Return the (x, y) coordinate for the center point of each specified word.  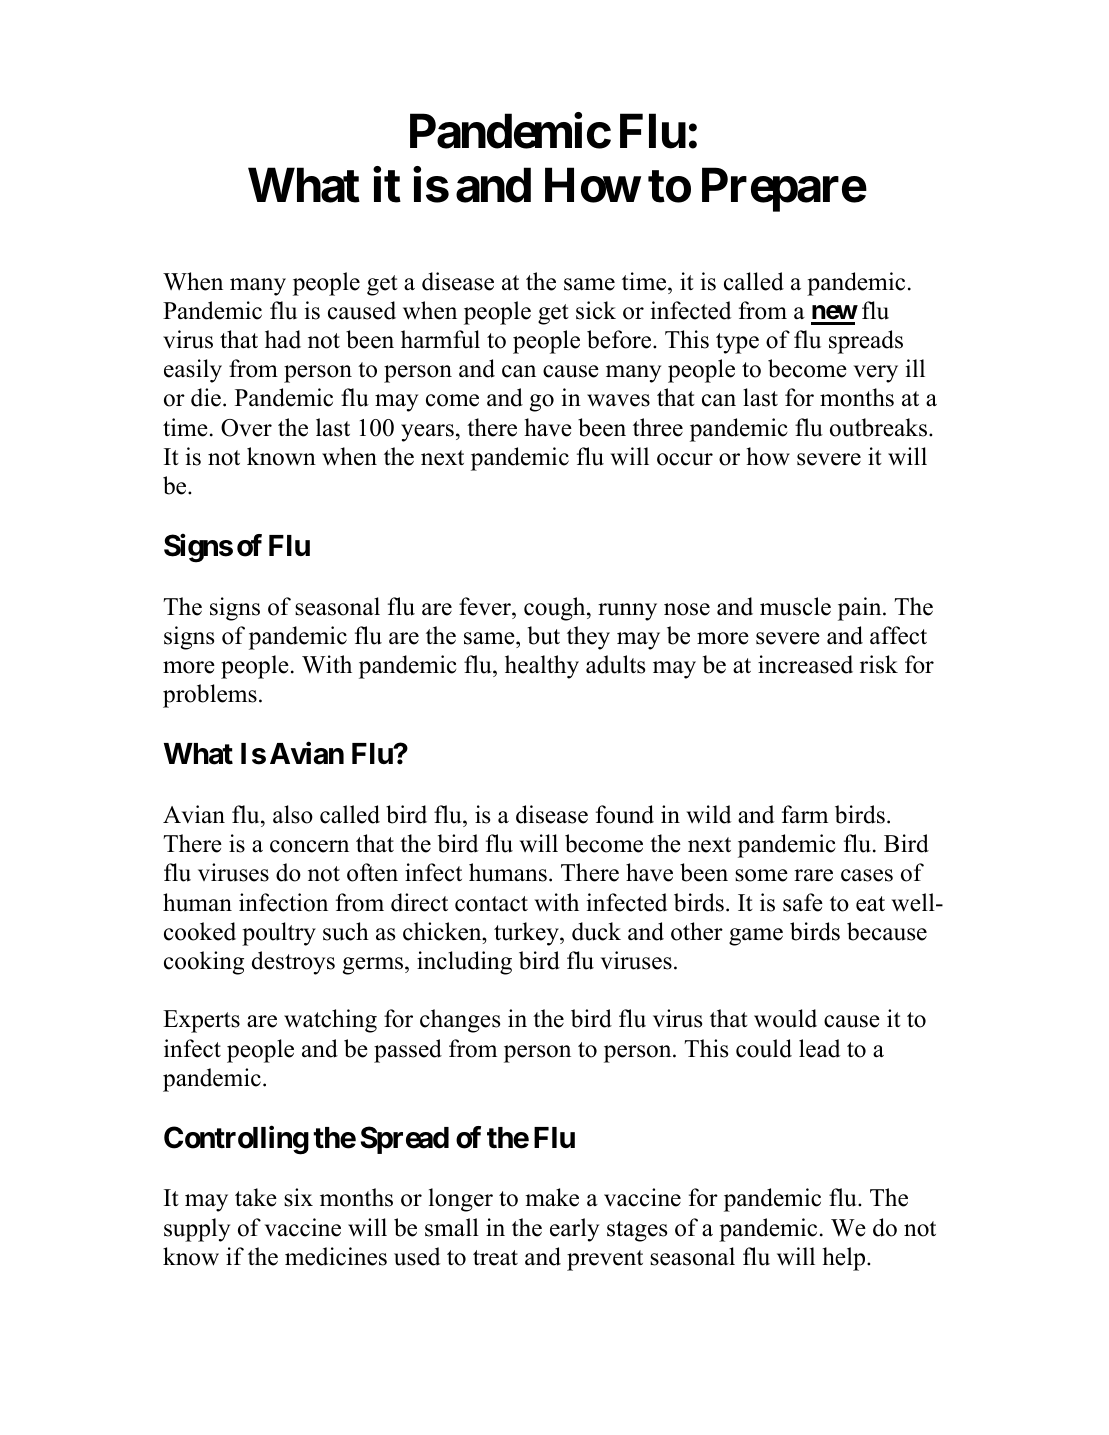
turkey (527, 934)
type (737, 343)
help (845, 1259)
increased (805, 664)
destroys (293, 963)
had (283, 339)
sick (596, 310)
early (574, 1230)
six (298, 1197)
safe (803, 902)
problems (210, 696)
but (544, 635)
